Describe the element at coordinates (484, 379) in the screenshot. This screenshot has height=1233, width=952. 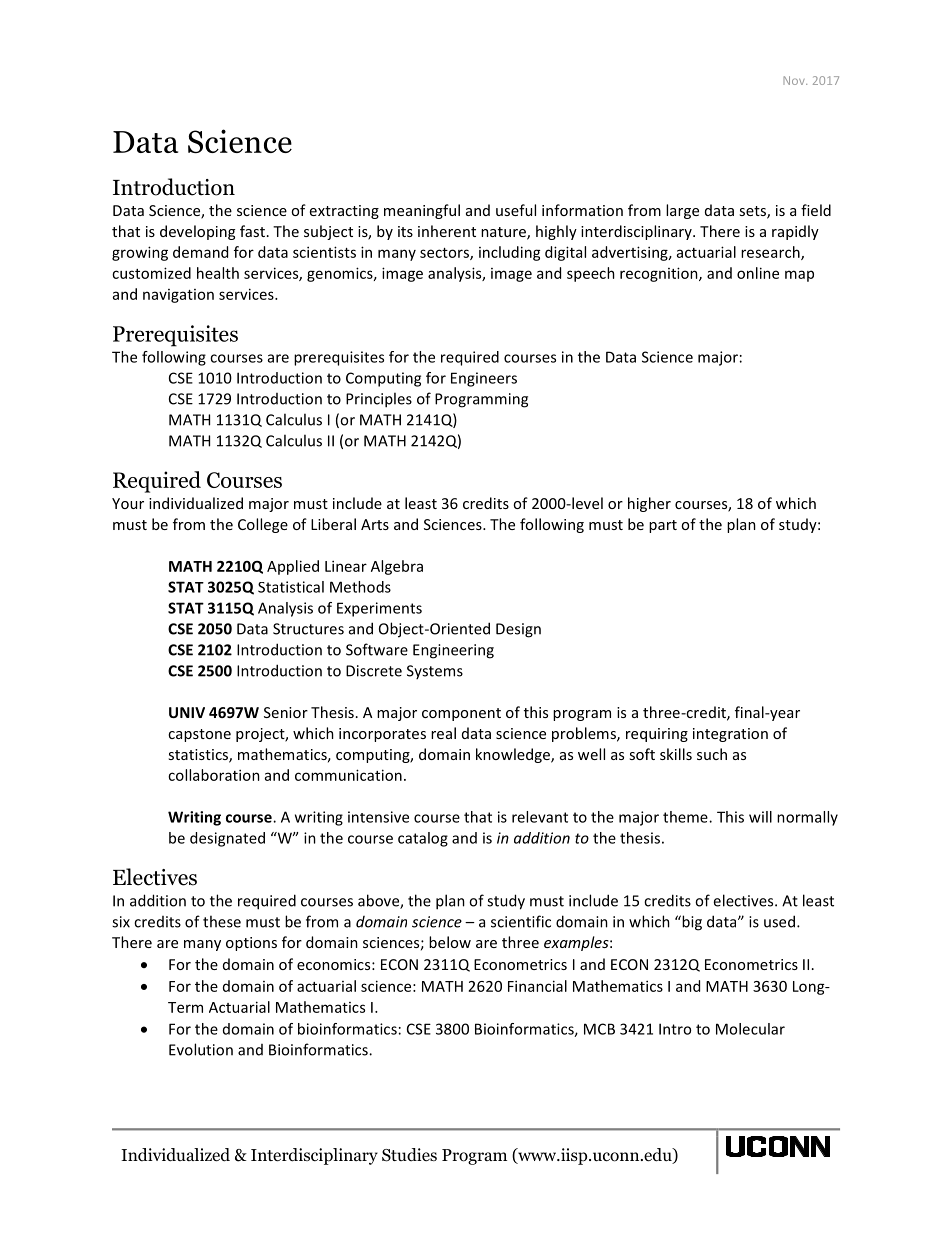
I see `Engineers` at that location.
